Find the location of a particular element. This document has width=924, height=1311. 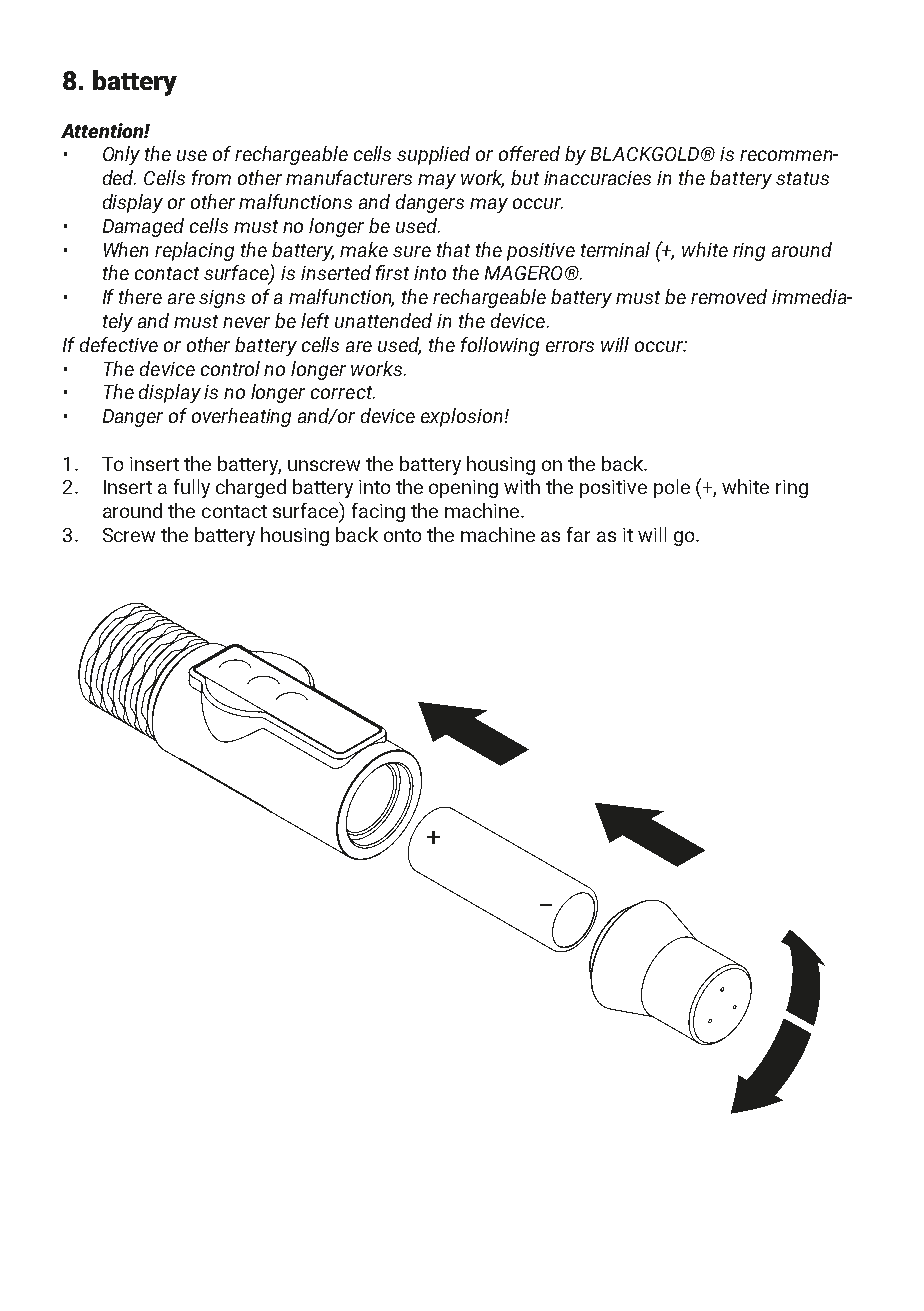

explosion is located at coordinates (463, 417).
